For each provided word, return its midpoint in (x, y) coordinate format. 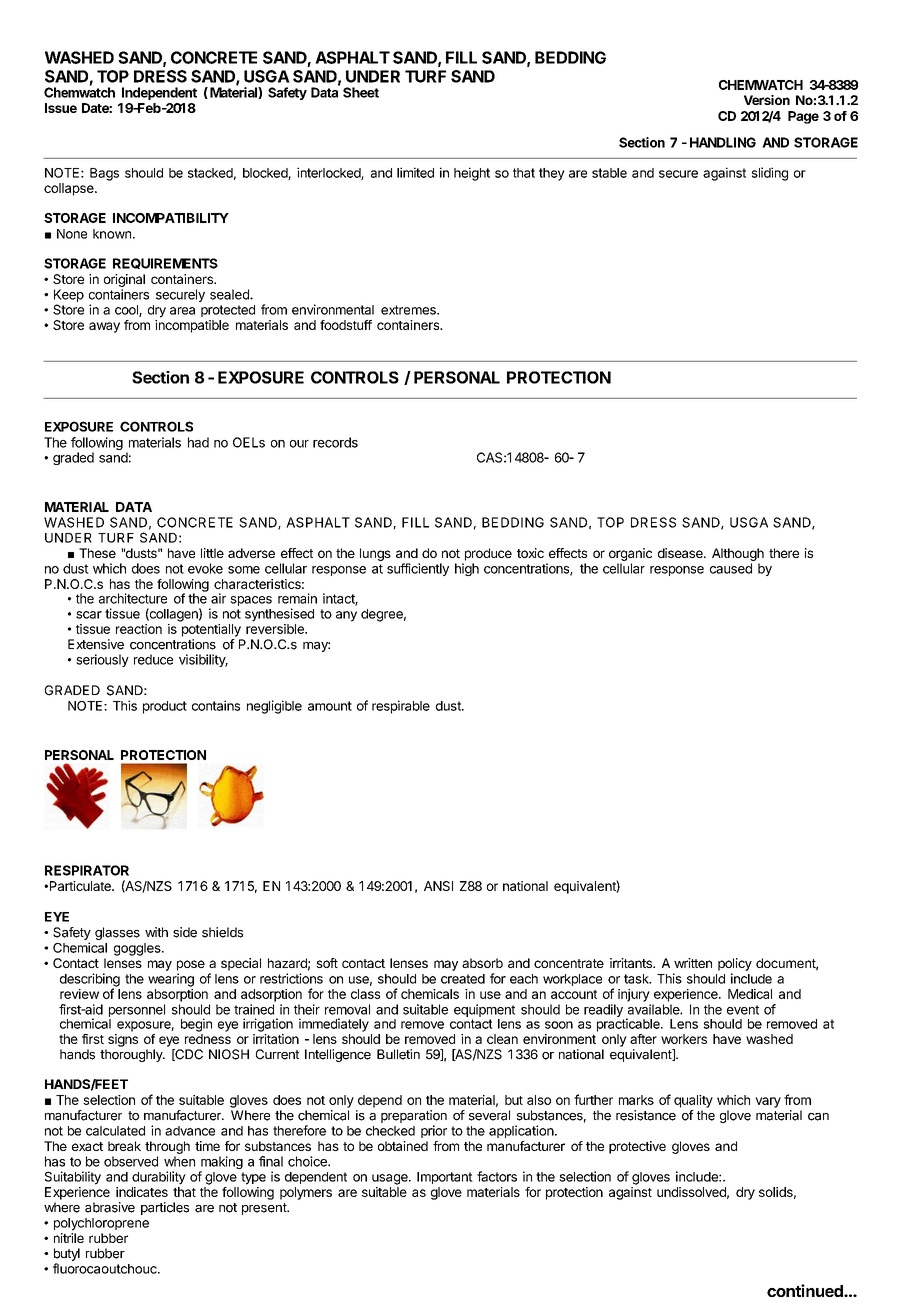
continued (806, 1290)
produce (488, 554)
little (212, 553)
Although (738, 554)
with (156, 932)
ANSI (438, 886)
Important (445, 1178)
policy (735, 964)
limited (415, 172)
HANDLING (723, 142)
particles (165, 1208)
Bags (104, 174)
